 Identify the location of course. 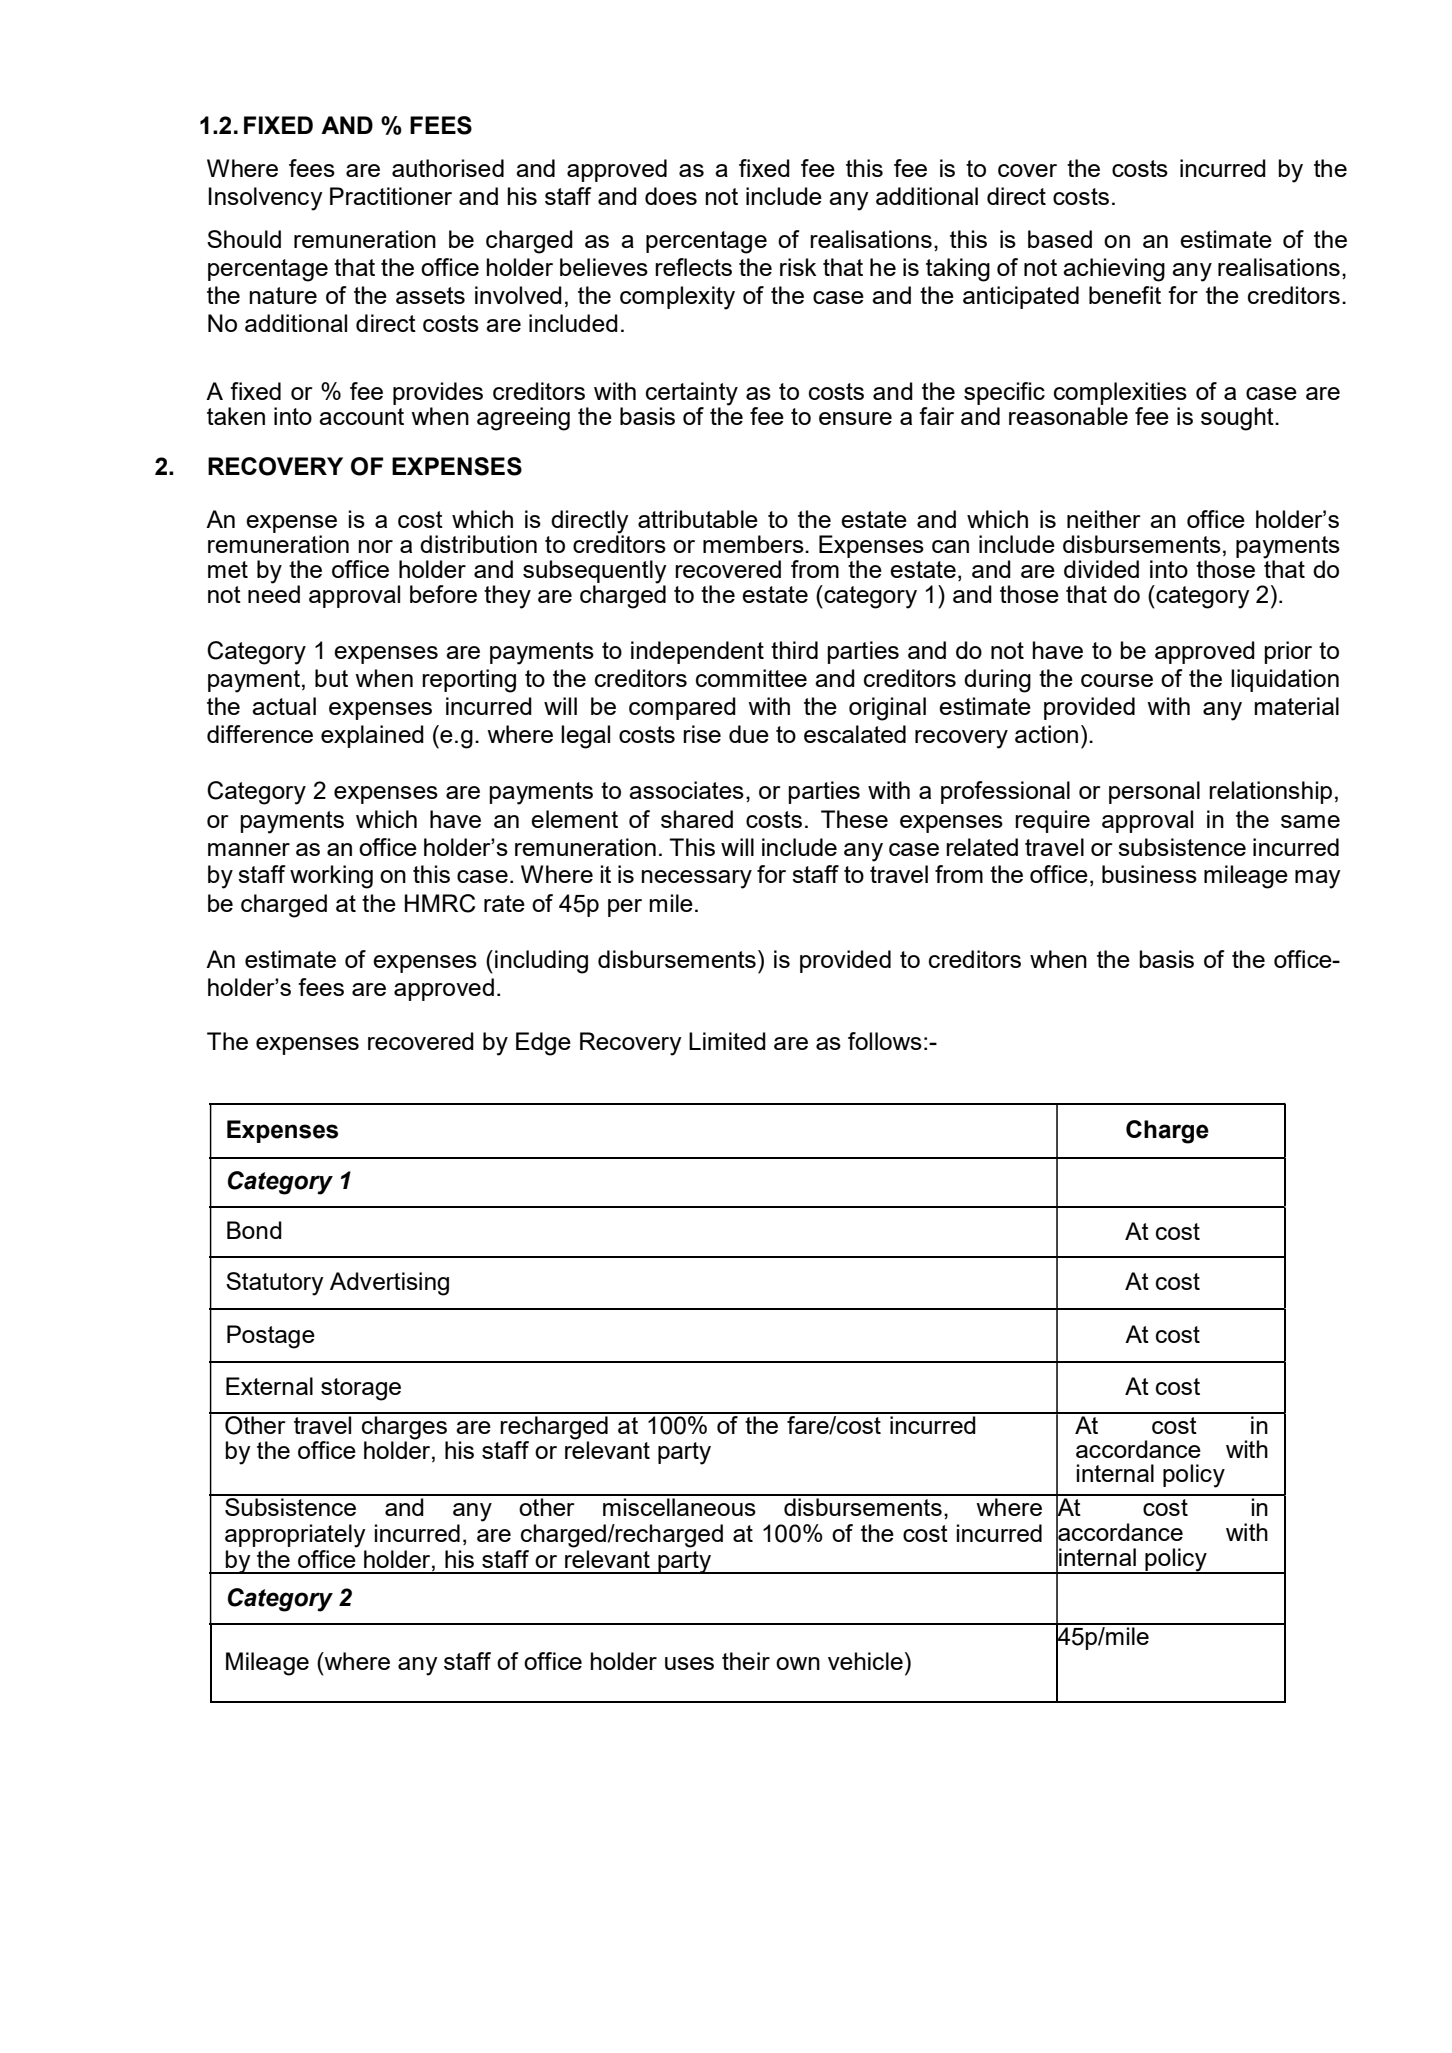
(1117, 680).
